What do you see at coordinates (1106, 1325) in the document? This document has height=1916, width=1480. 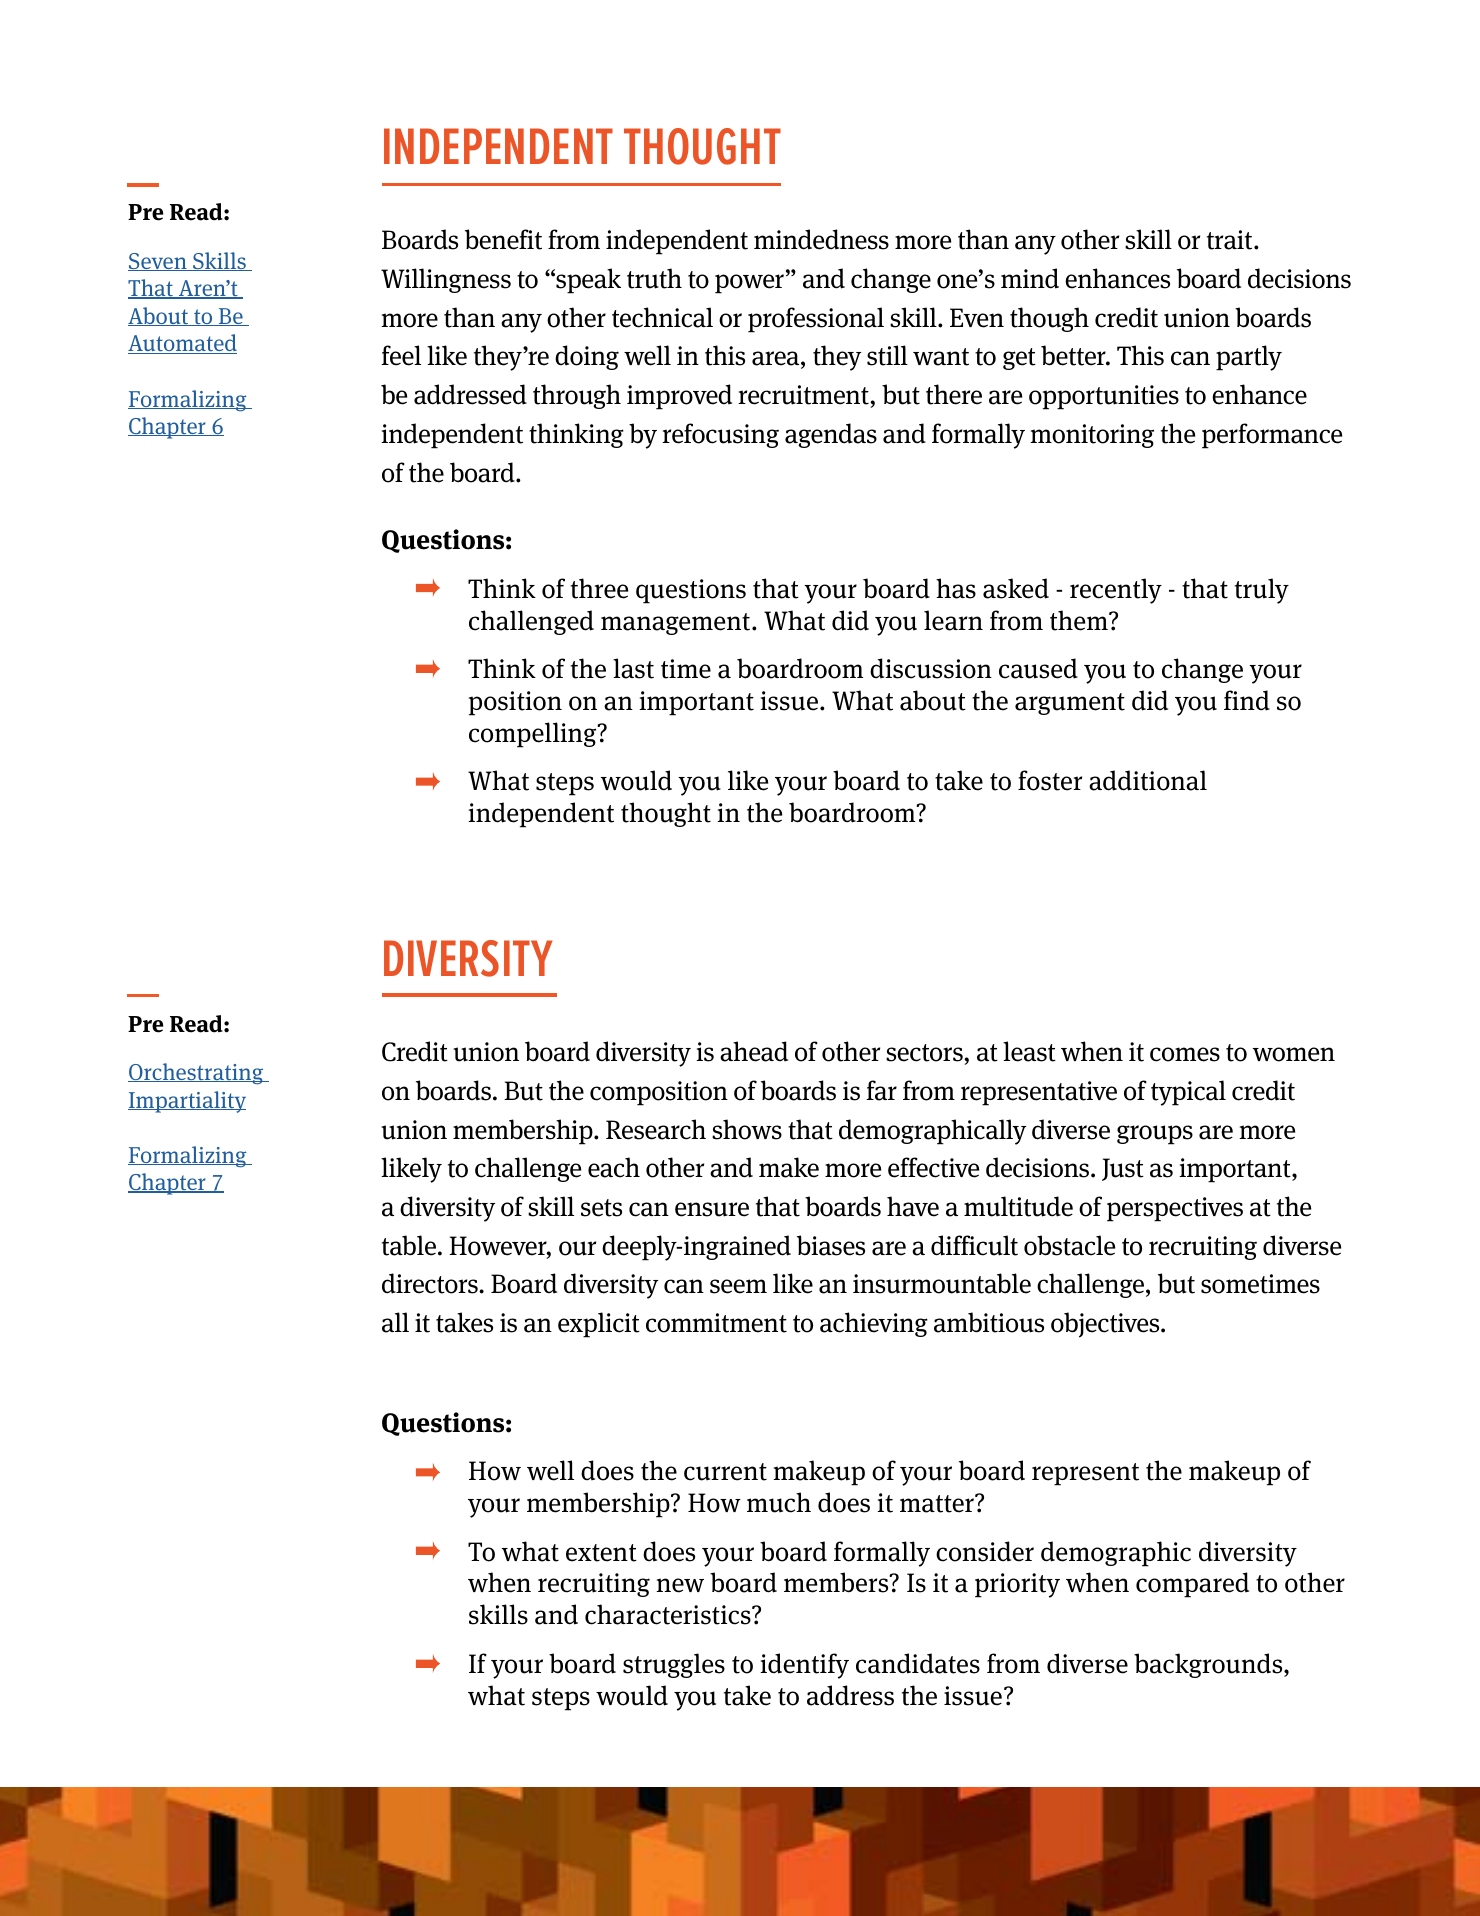 I see `objectives` at bounding box center [1106, 1325].
